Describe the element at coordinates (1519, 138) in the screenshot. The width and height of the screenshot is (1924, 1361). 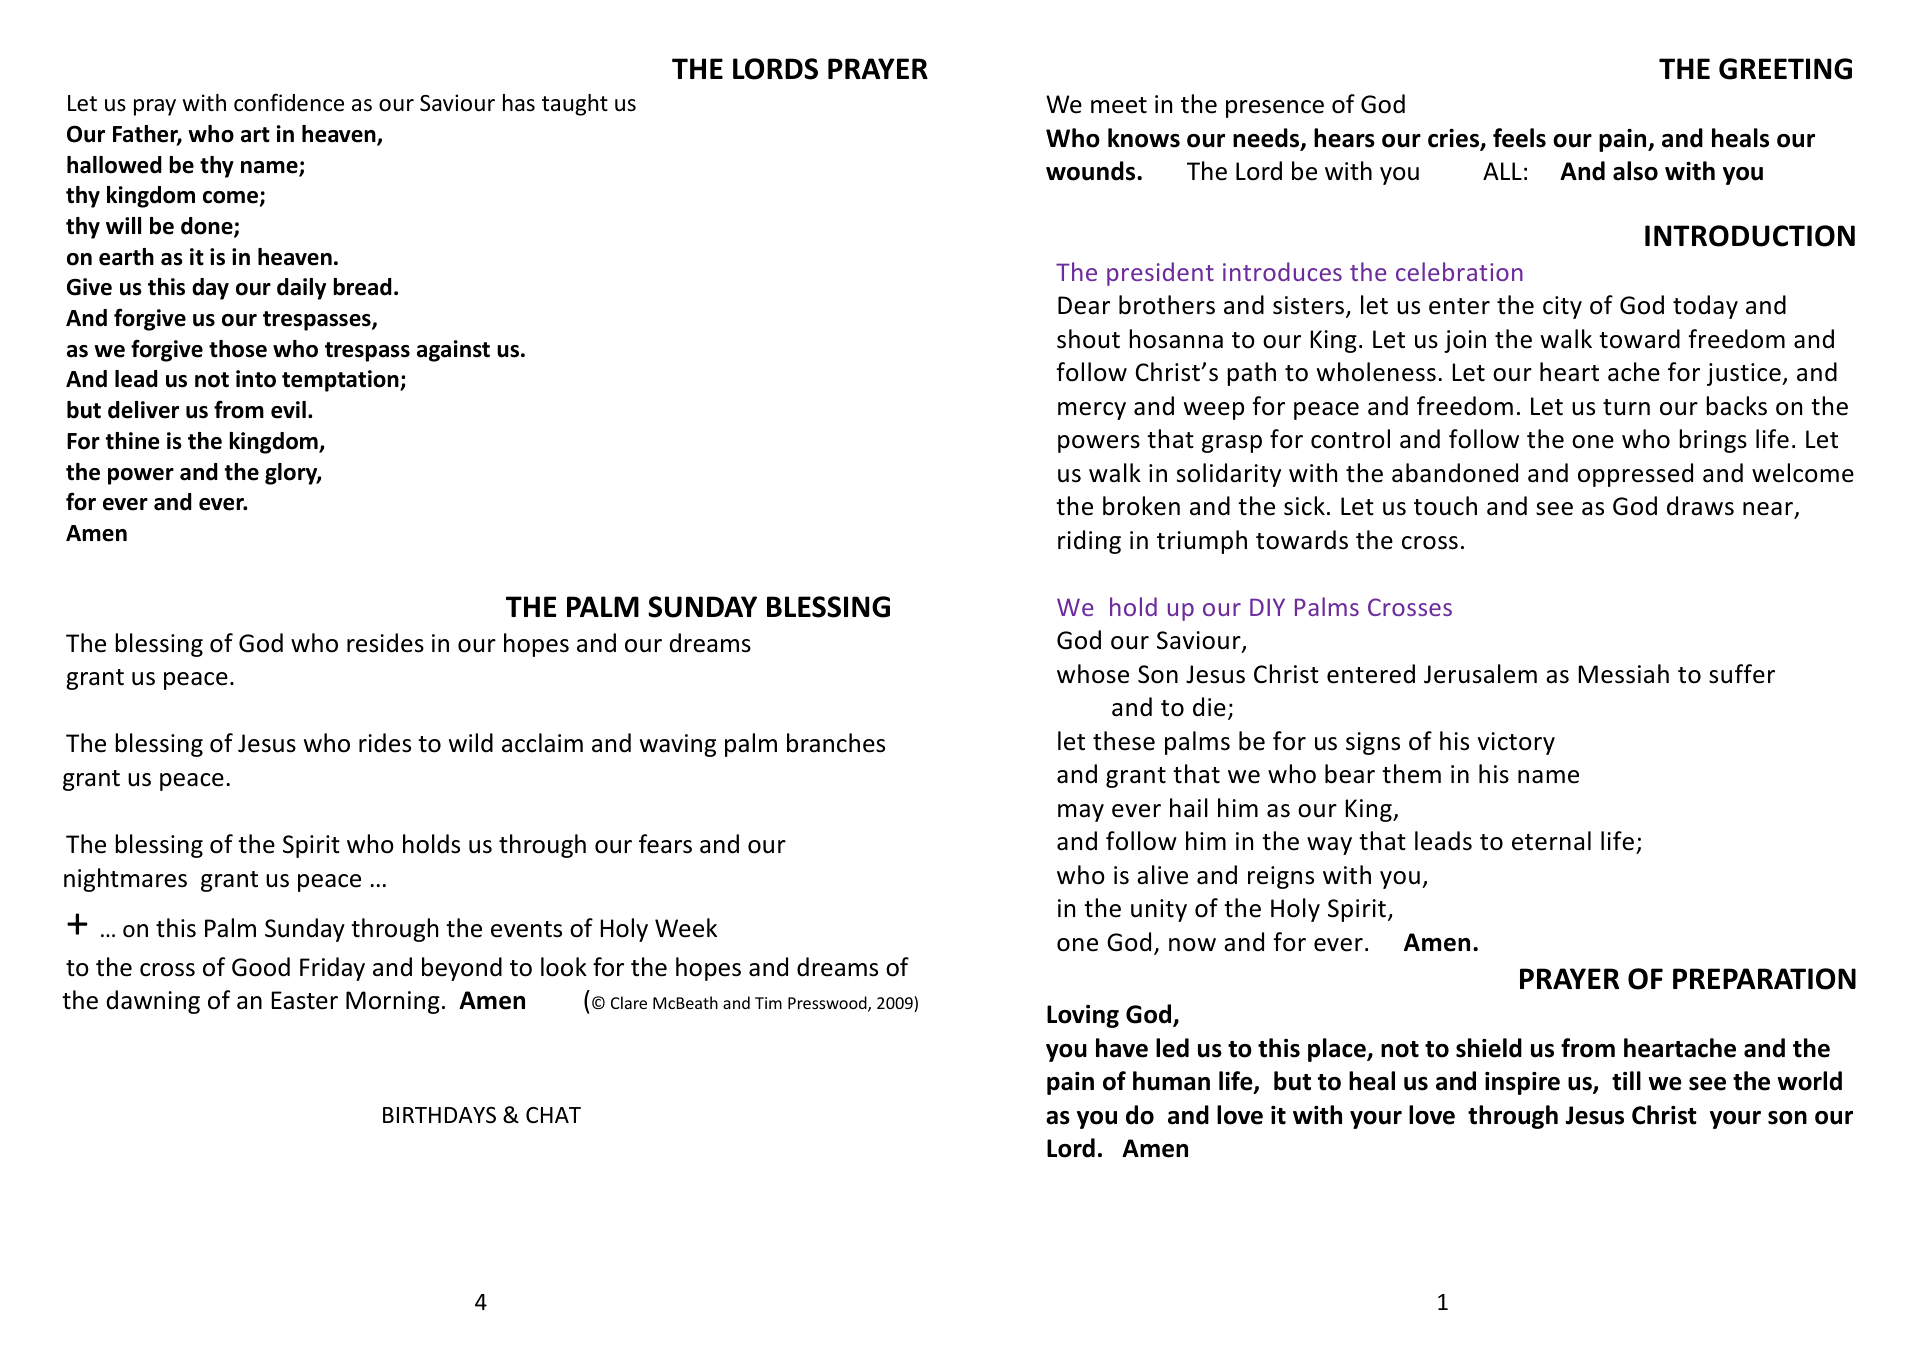
I see `feels` at that location.
